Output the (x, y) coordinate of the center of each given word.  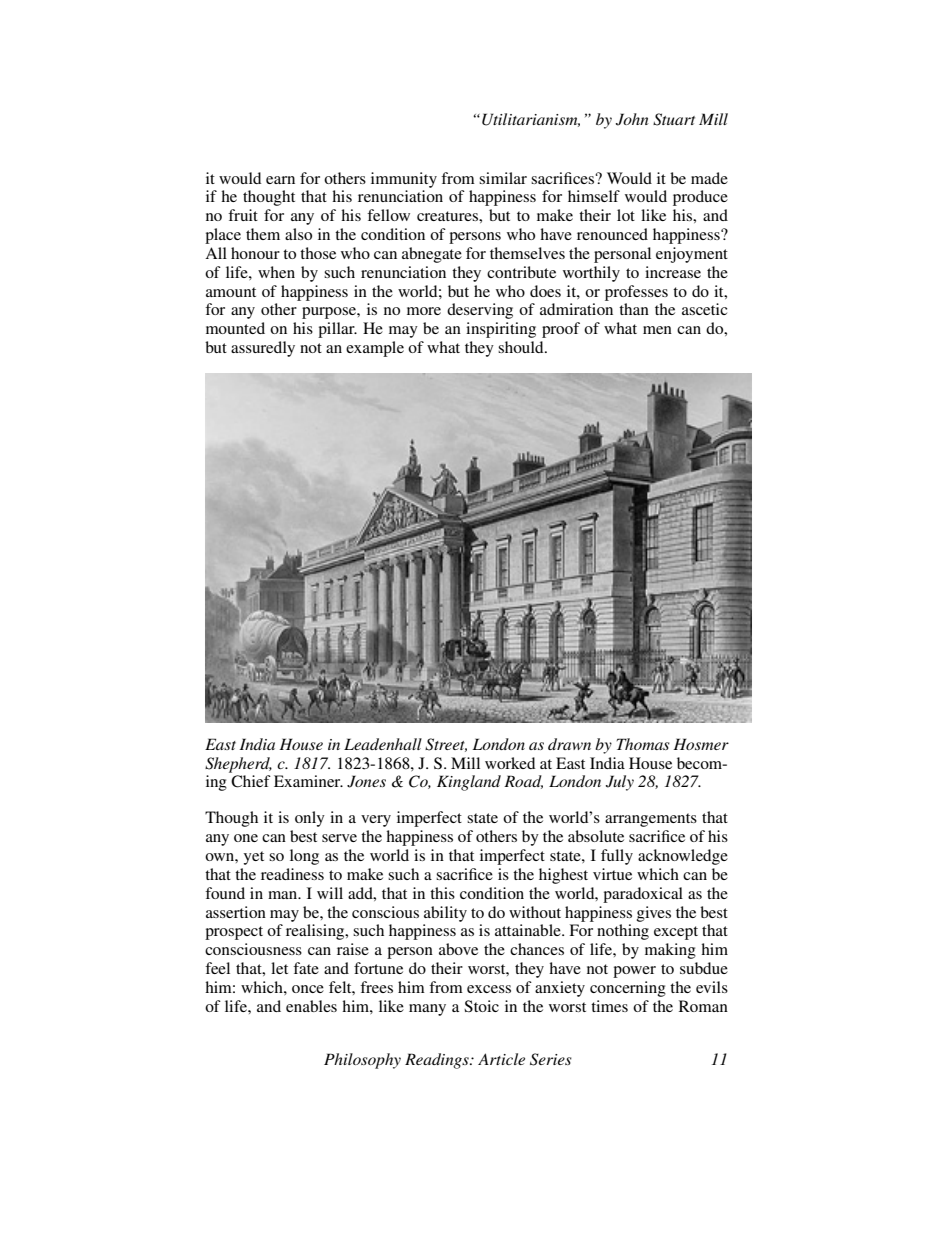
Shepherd (238, 765)
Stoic (481, 1006)
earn (280, 180)
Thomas (643, 744)
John (632, 119)
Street (446, 745)
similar (503, 178)
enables (311, 1006)
